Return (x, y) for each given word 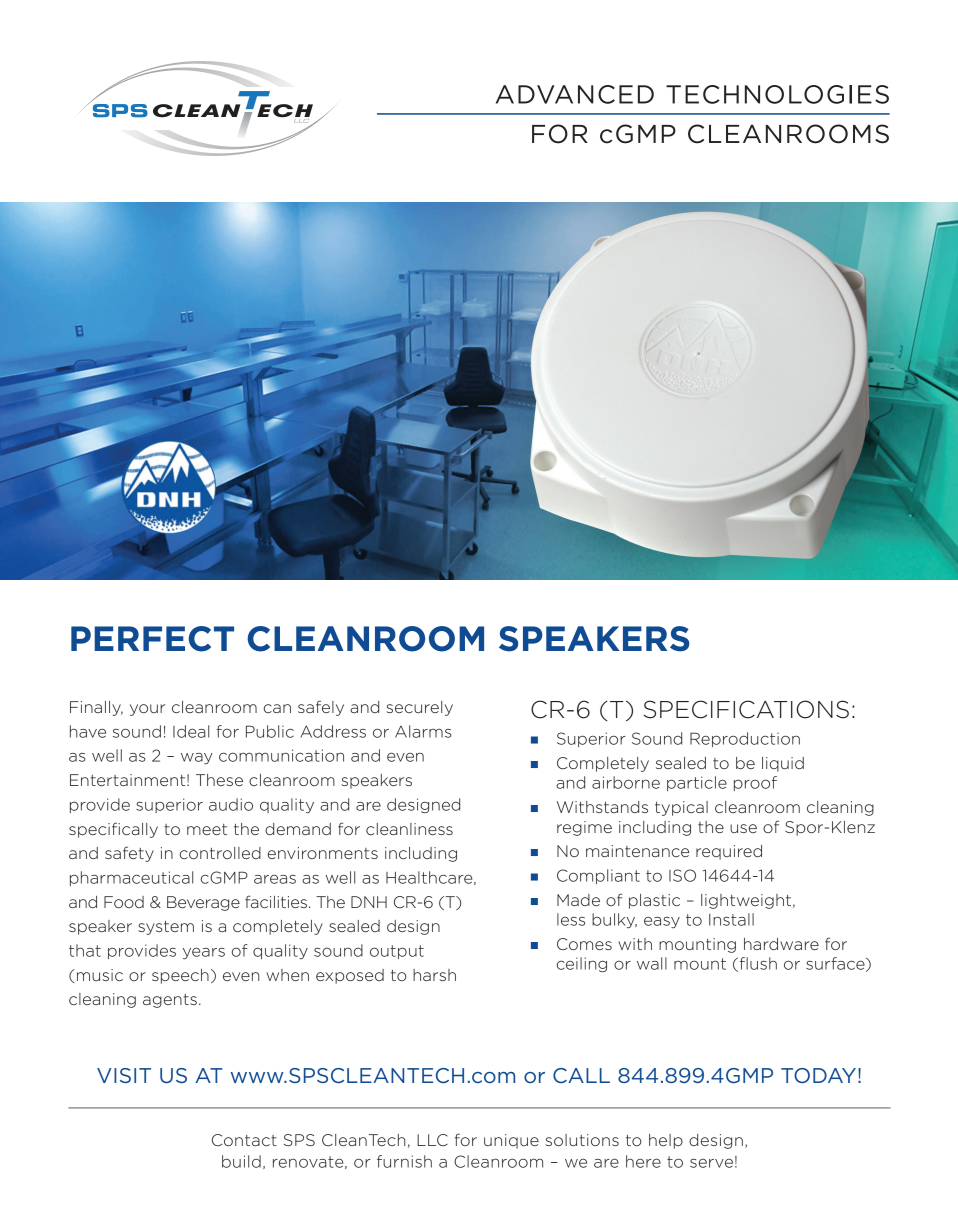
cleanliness (409, 829)
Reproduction (745, 739)
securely (419, 708)
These (219, 780)
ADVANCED (575, 94)
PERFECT (152, 639)
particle (697, 783)
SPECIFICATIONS (746, 709)
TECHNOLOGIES (777, 94)
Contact (244, 1140)
